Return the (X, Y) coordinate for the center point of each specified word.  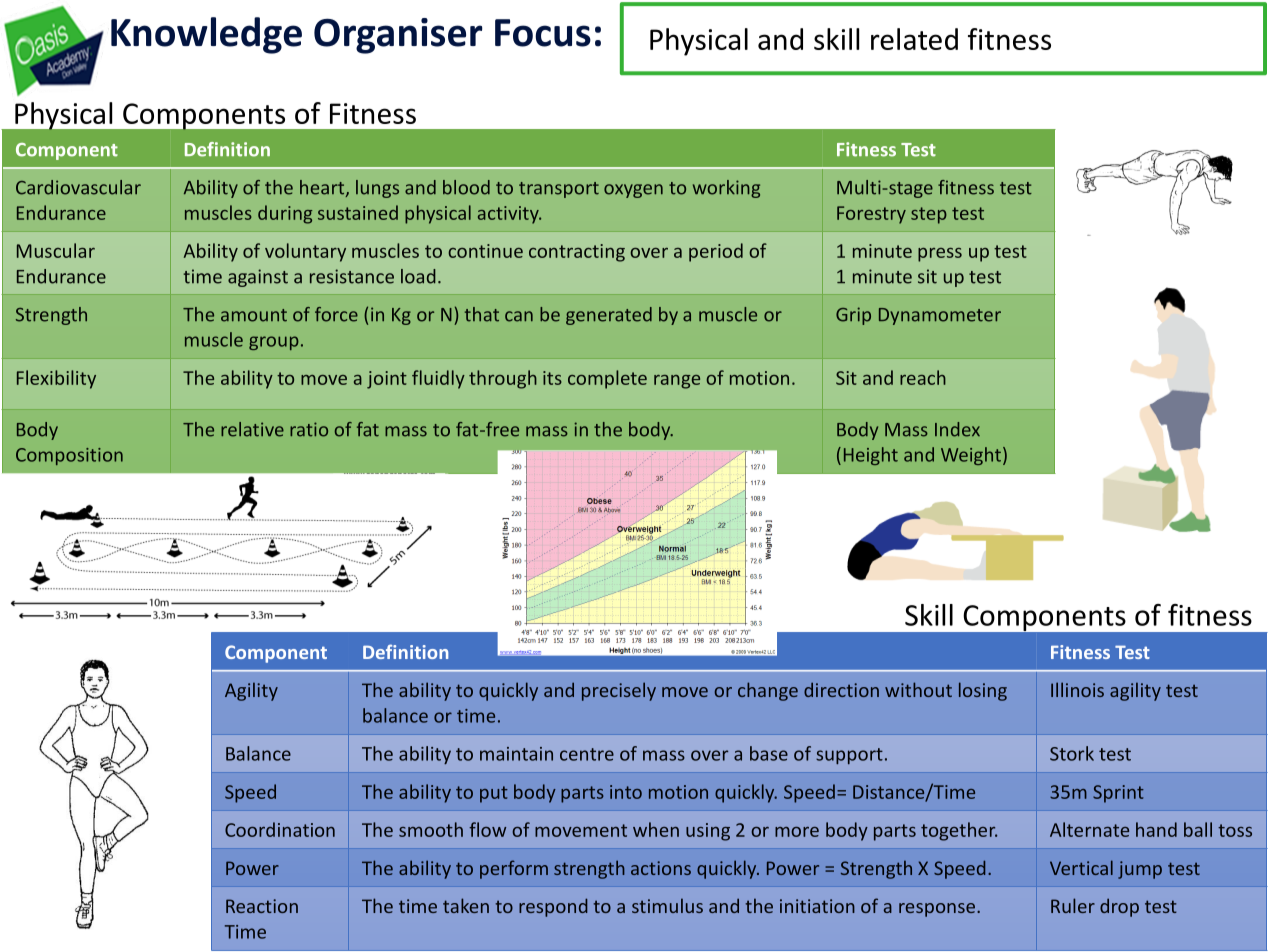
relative (252, 429)
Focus (543, 33)
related (914, 39)
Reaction (262, 906)
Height (871, 456)
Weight (971, 456)
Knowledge (206, 35)
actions (661, 868)
